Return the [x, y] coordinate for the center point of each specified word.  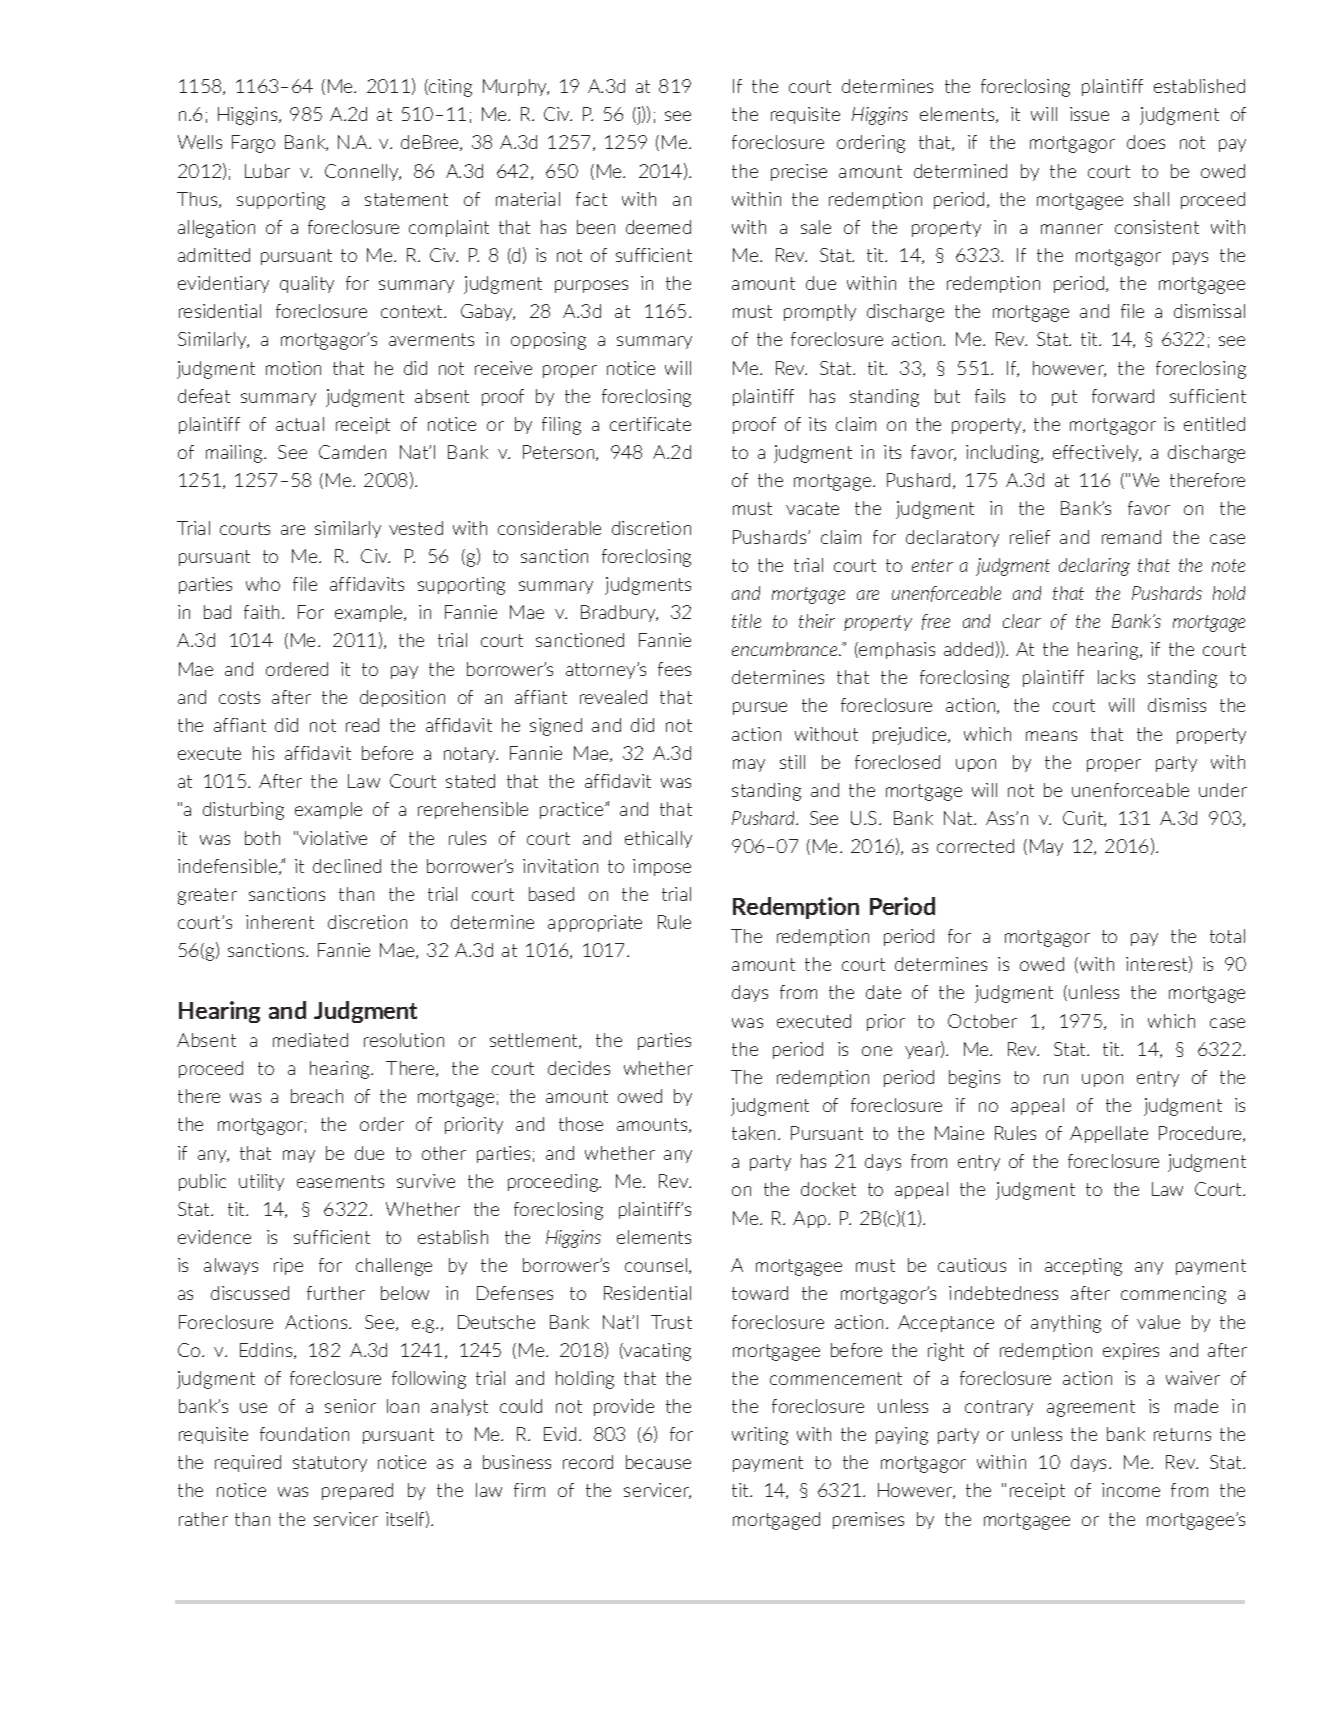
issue [1089, 114]
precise [799, 172]
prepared [357, 1491]
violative [333, 838]
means [1051, 736]
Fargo [253, 144]
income [1131, 1490]
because [658, 1462]
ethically [658, 839]
